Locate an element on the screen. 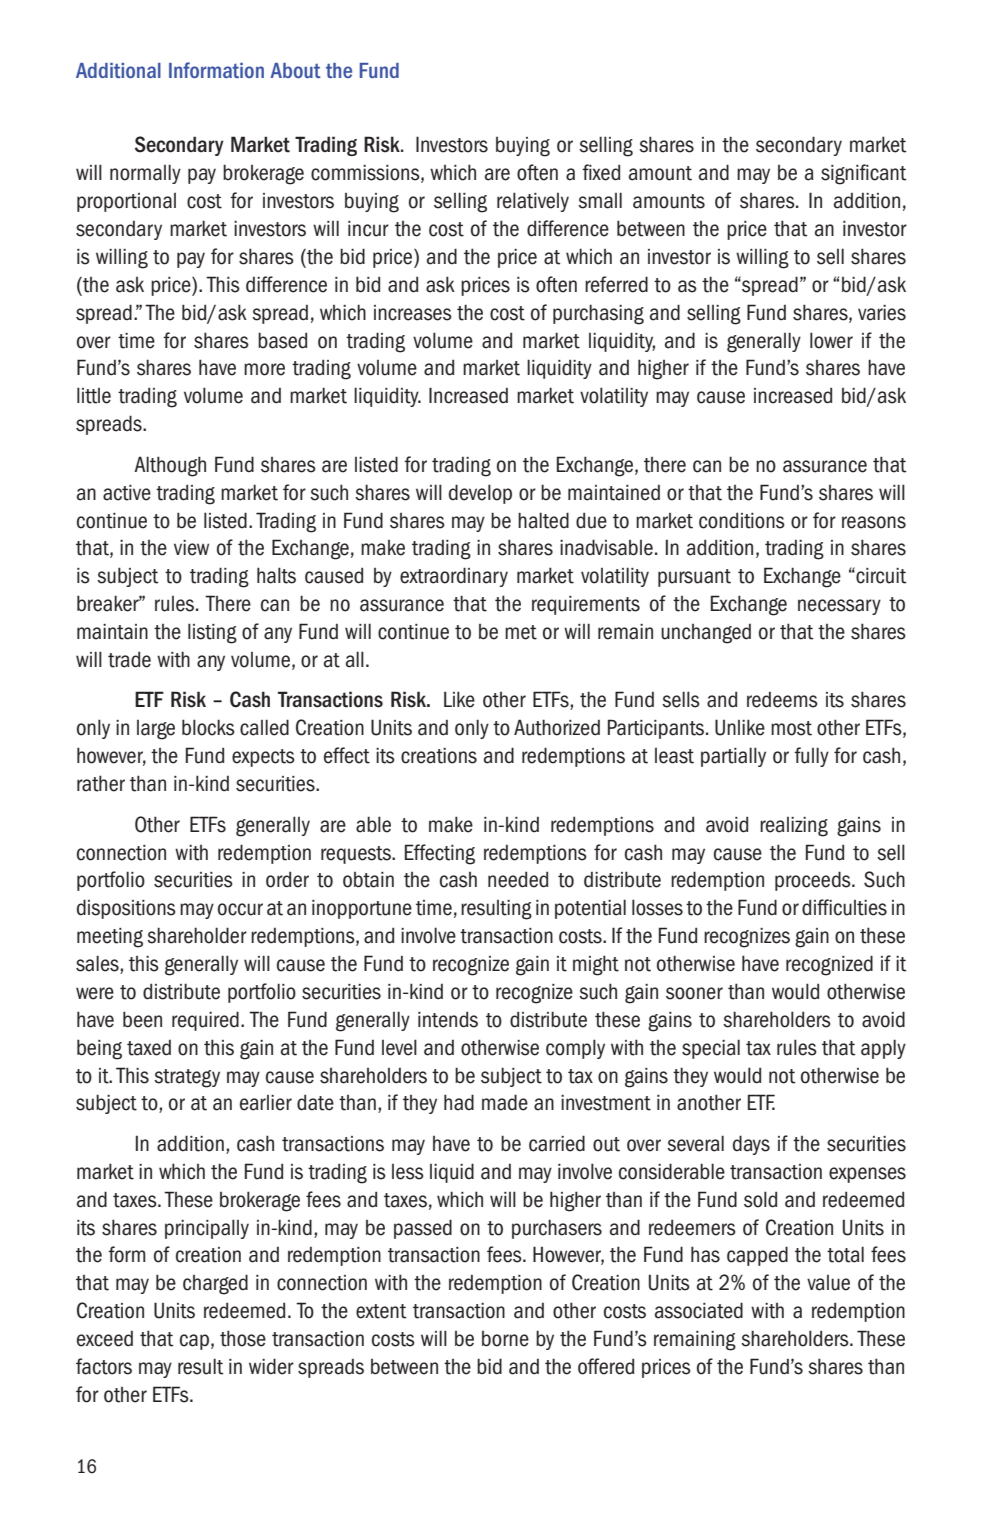  those is located at coordinates (243, 1338).
